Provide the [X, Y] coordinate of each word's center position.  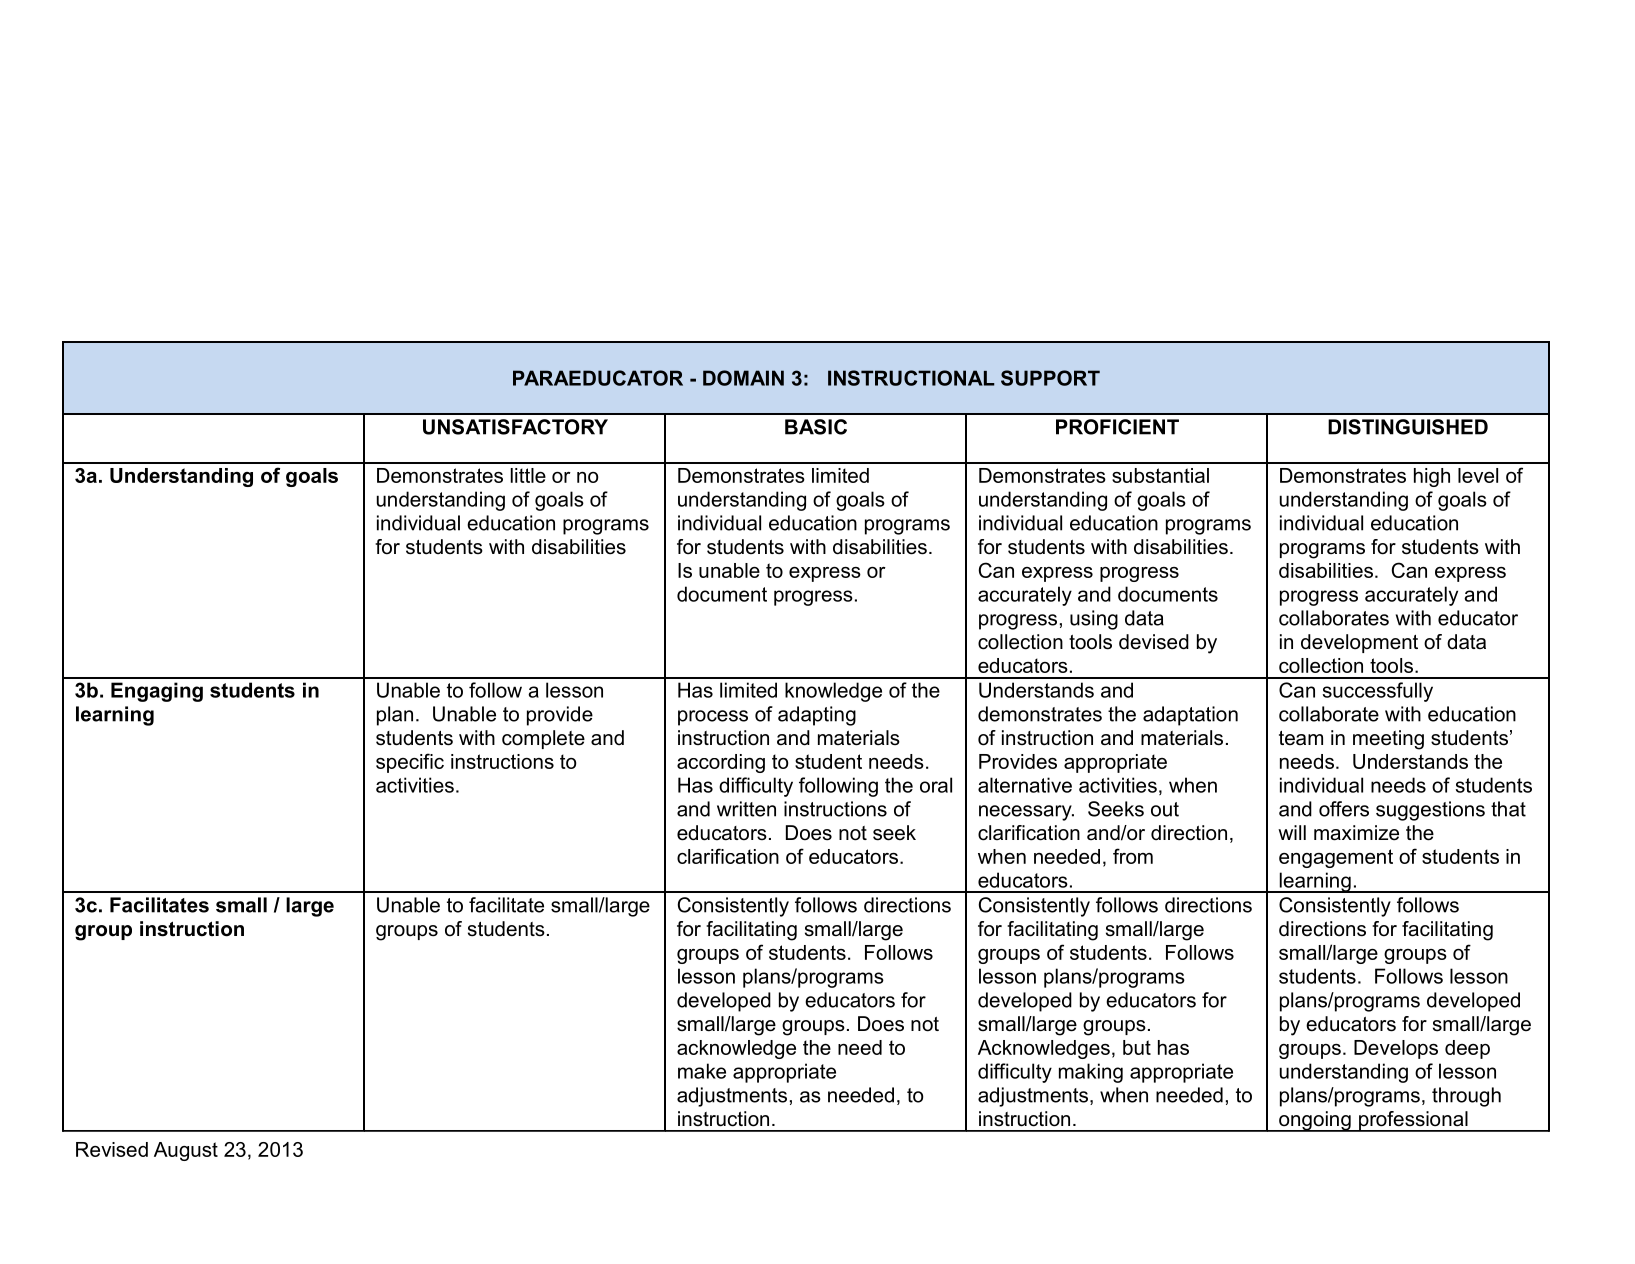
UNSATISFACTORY [515, 427]
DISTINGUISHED [1408, 427]
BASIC [816, 427]
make [702, 1071]
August [186, 1151]
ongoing [1315, 1121]
